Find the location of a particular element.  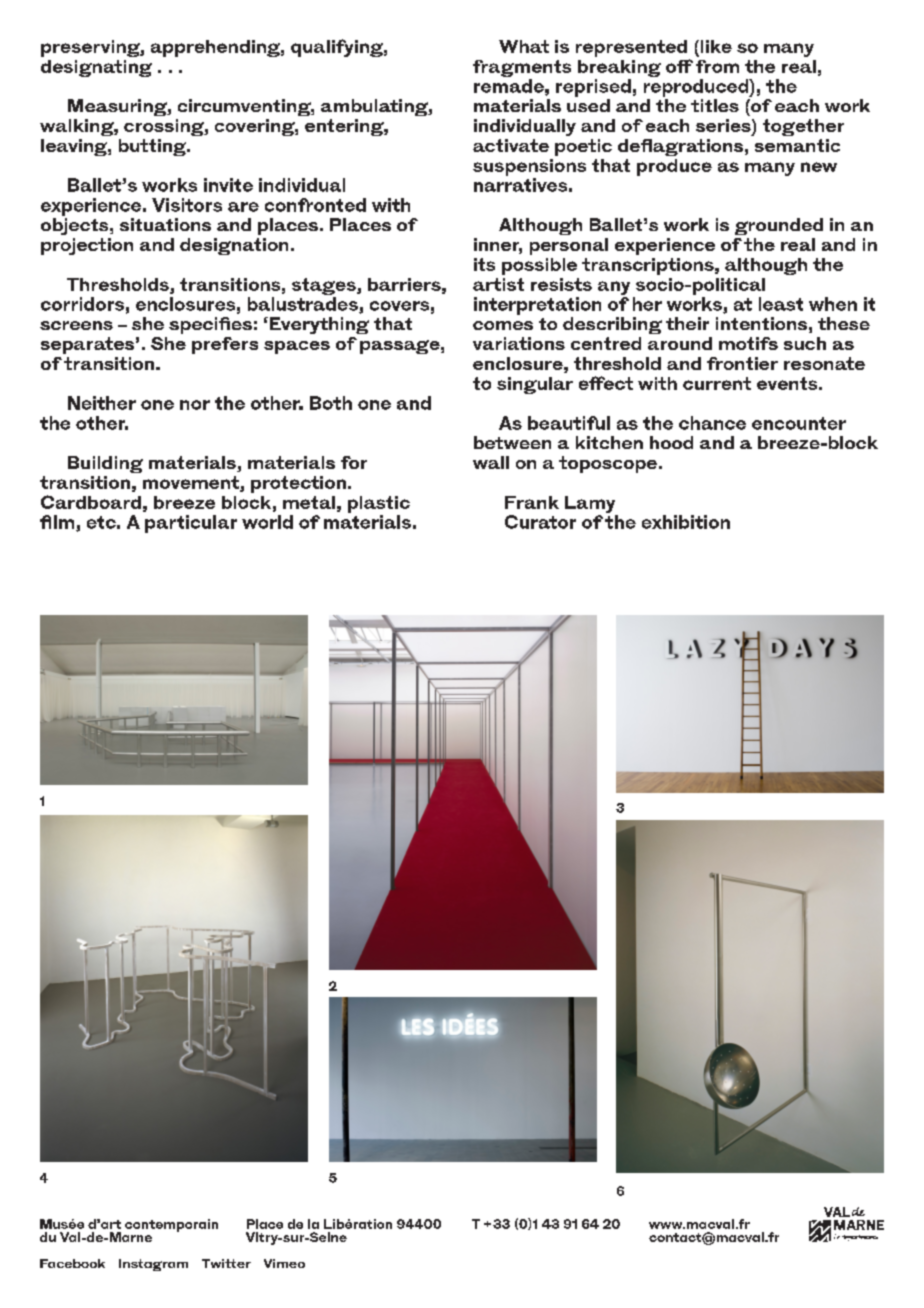

least is located at coordinates (781, 304).
